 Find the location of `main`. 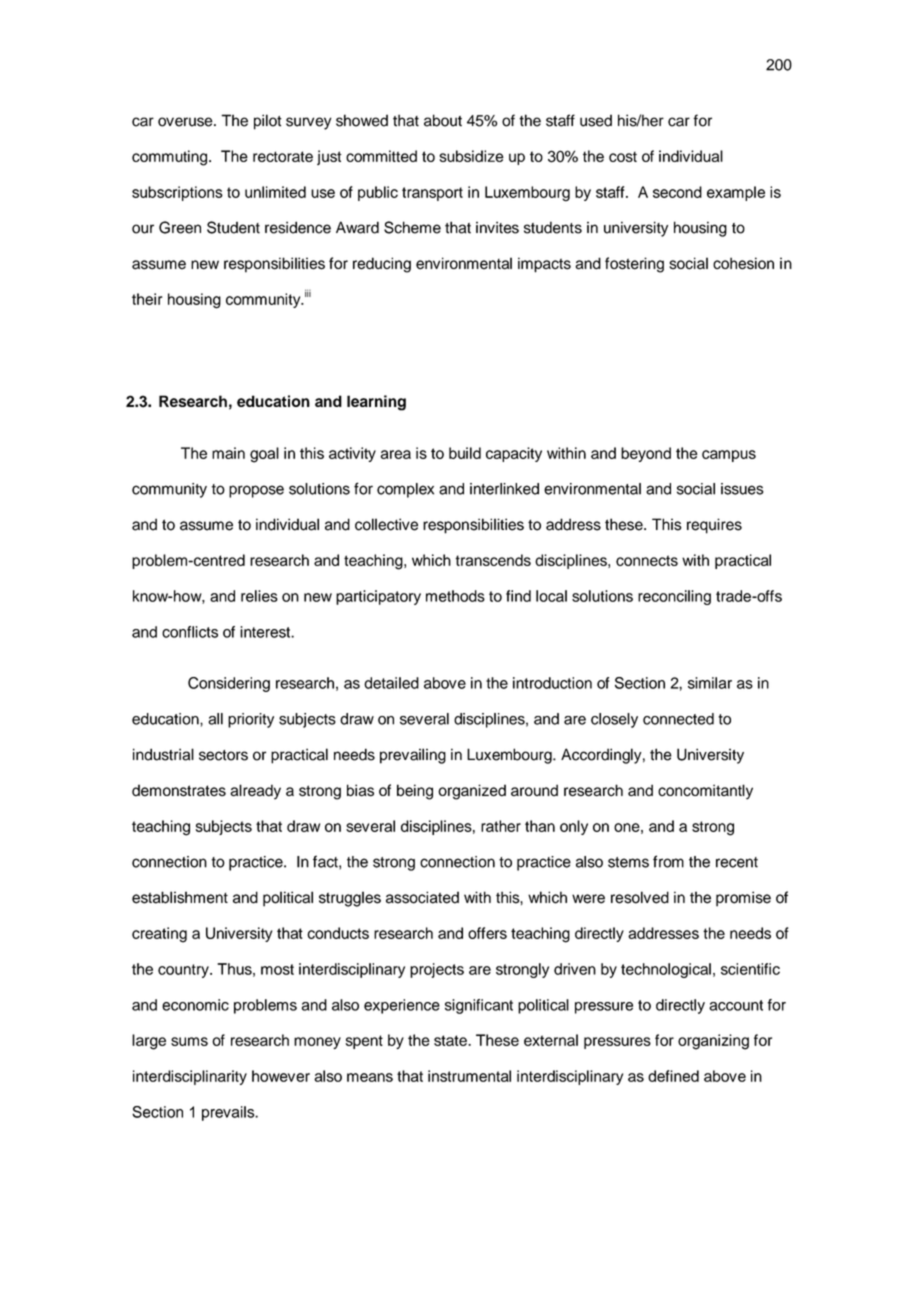

main is located at coordinates (228, 453).
